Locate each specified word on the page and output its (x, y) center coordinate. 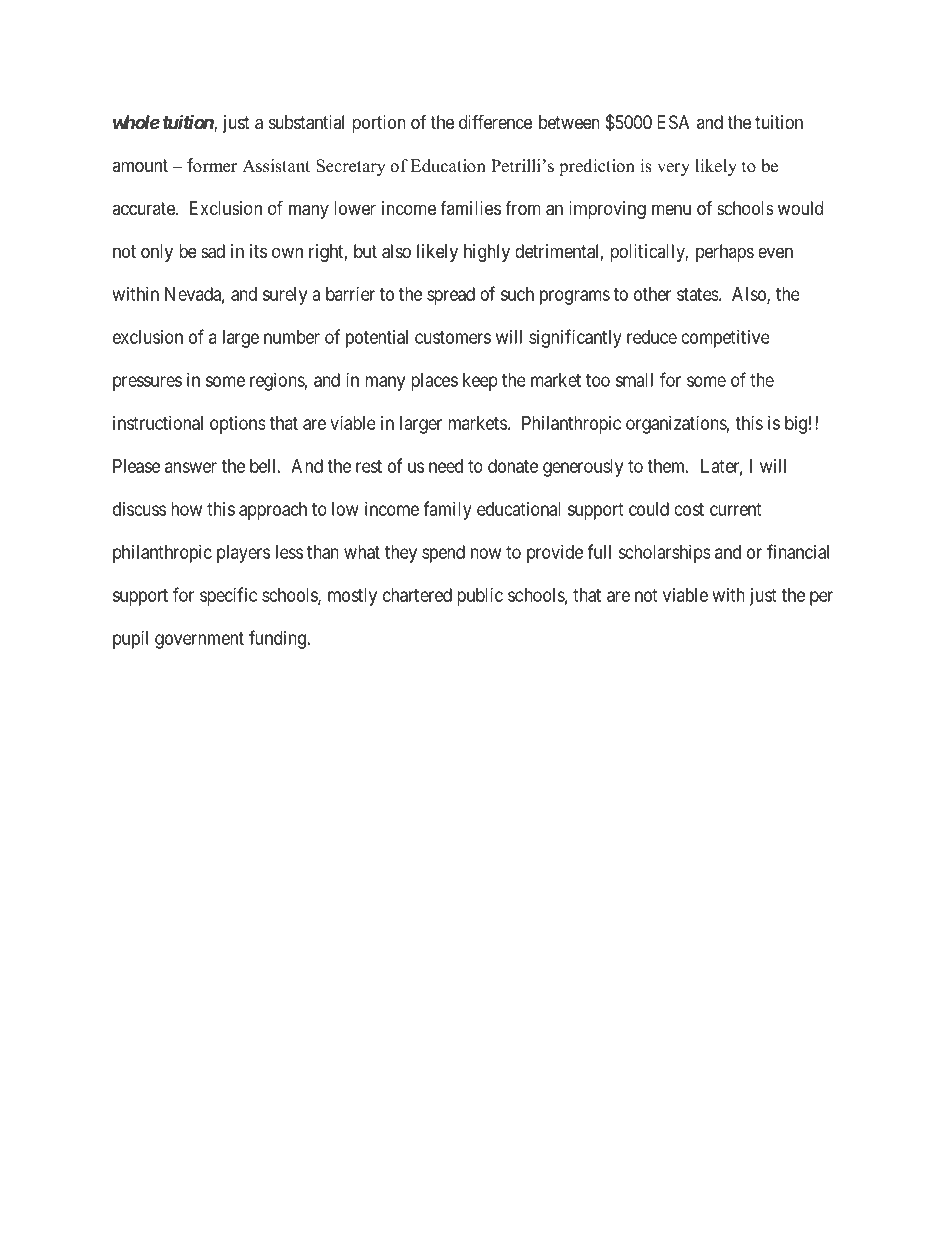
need (446, 466)
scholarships (664, 554)
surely (285, 296)
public (480, 597)
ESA (673, 122)
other (652, 294)
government (199, 640)
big (796, 425)
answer (191, 467)
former (212, 165)
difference (495, 121)
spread (451, 296)
